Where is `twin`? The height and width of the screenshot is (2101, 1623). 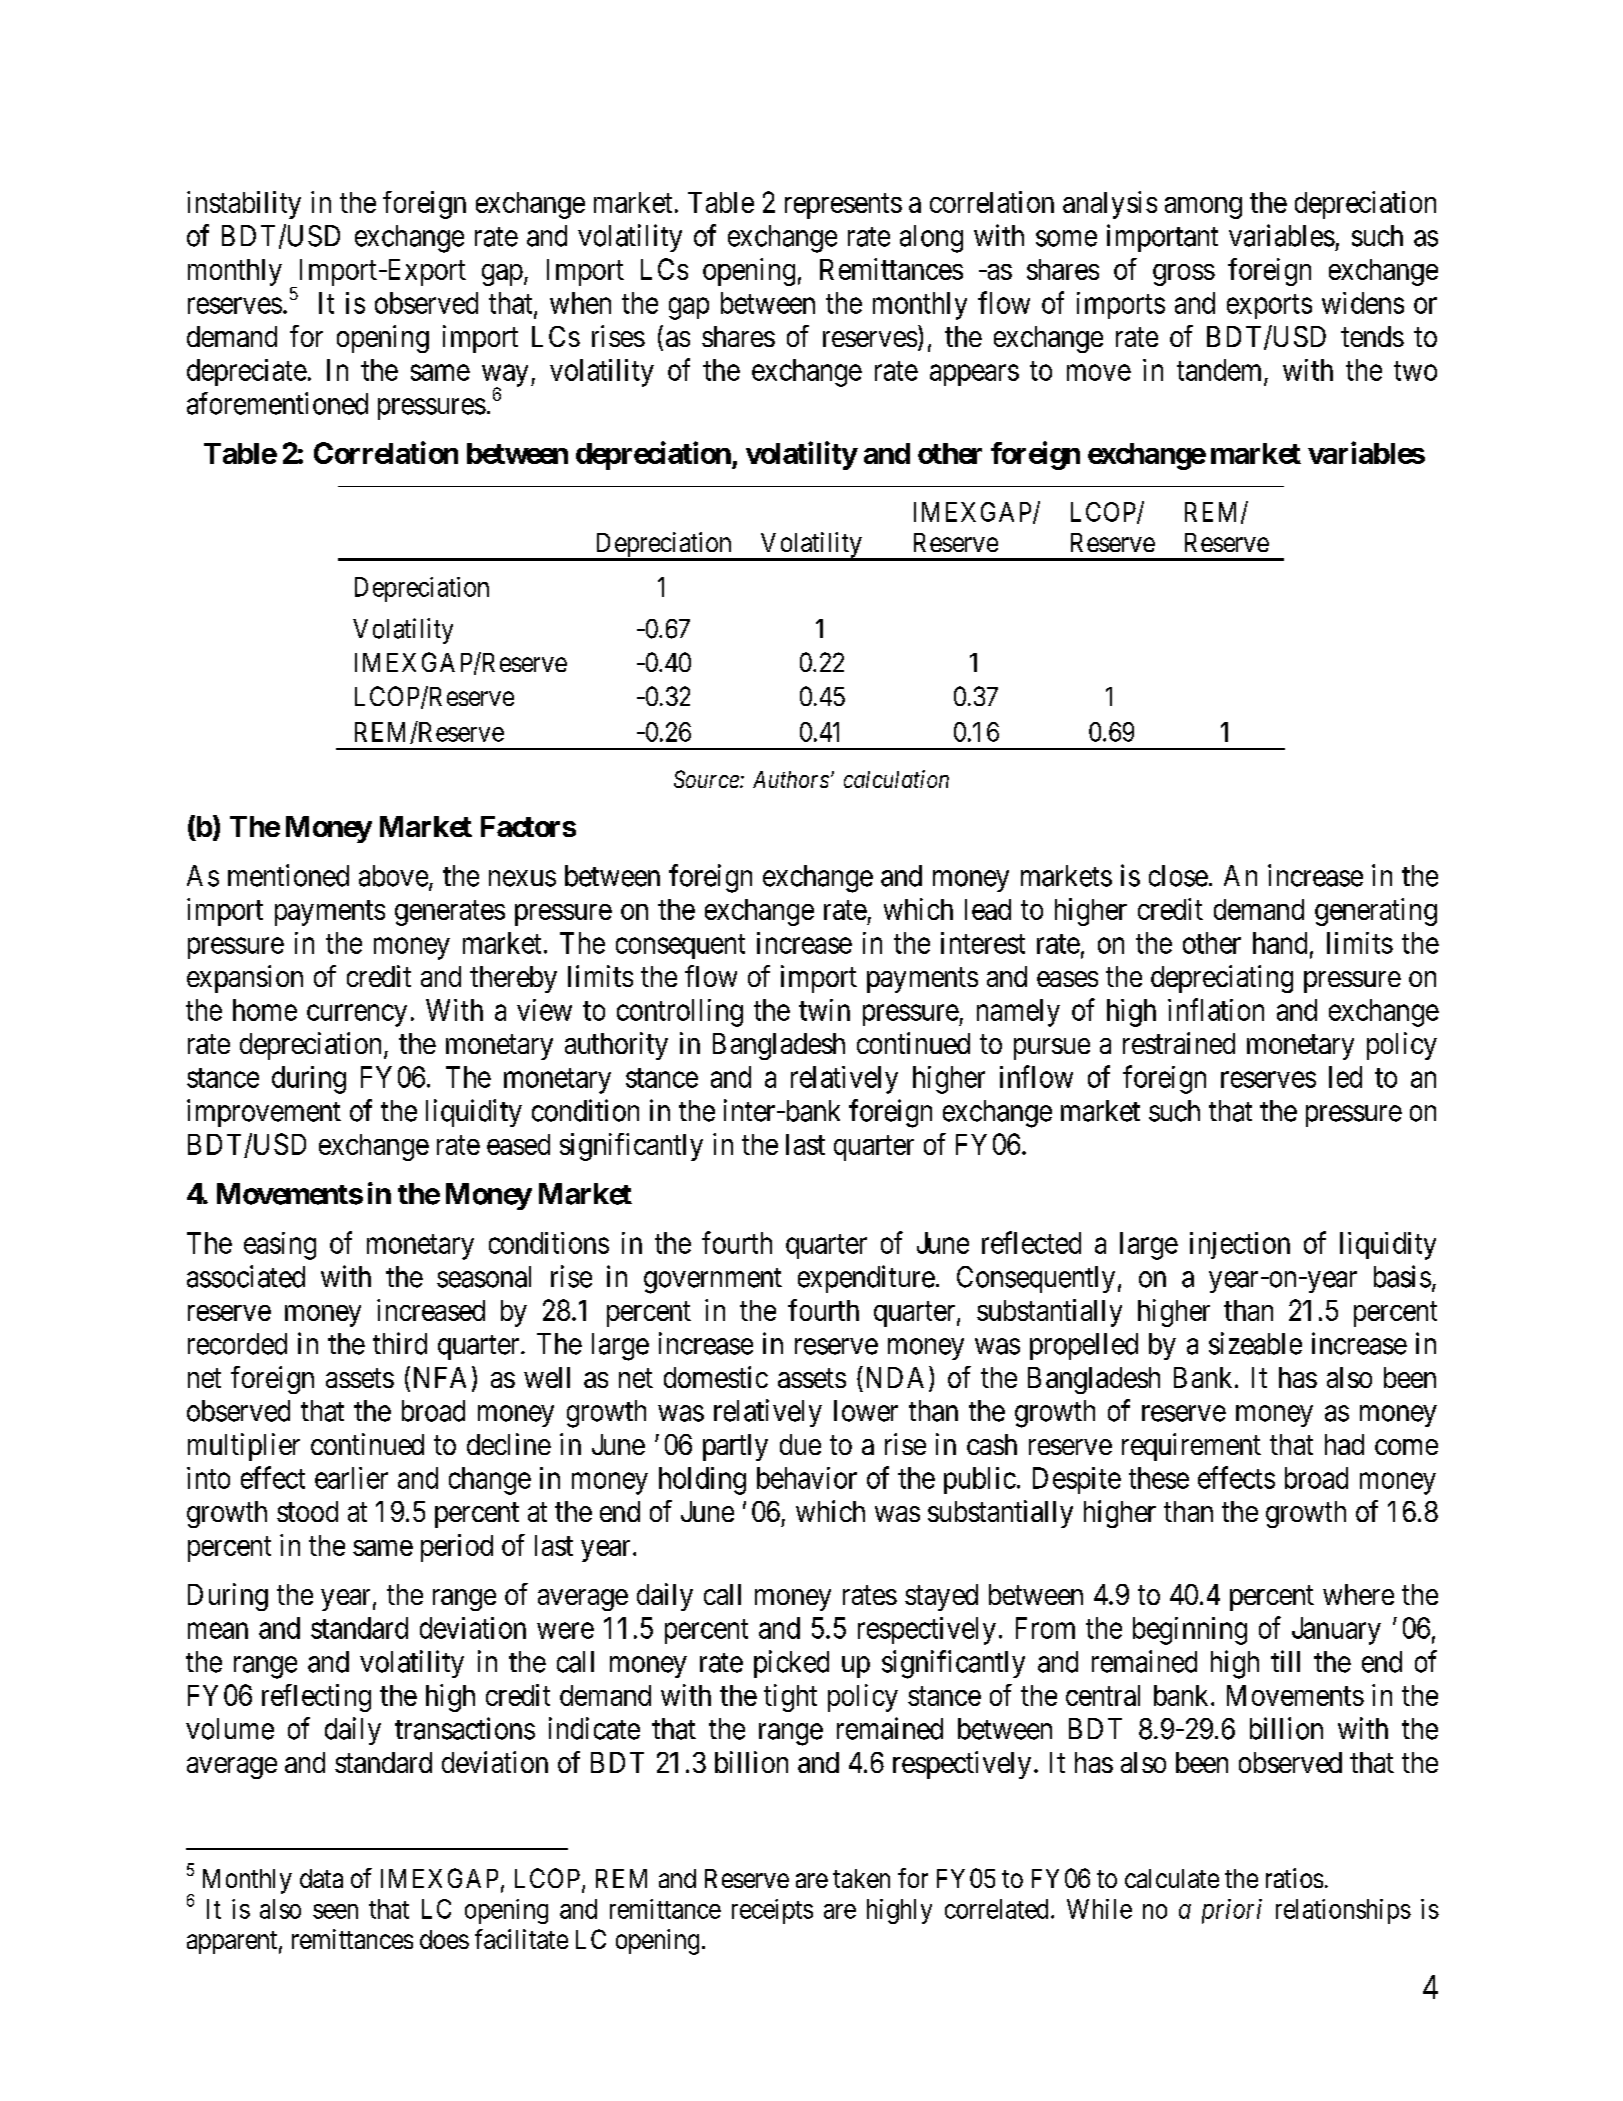
twin is located at coordinates (824, 1010).
